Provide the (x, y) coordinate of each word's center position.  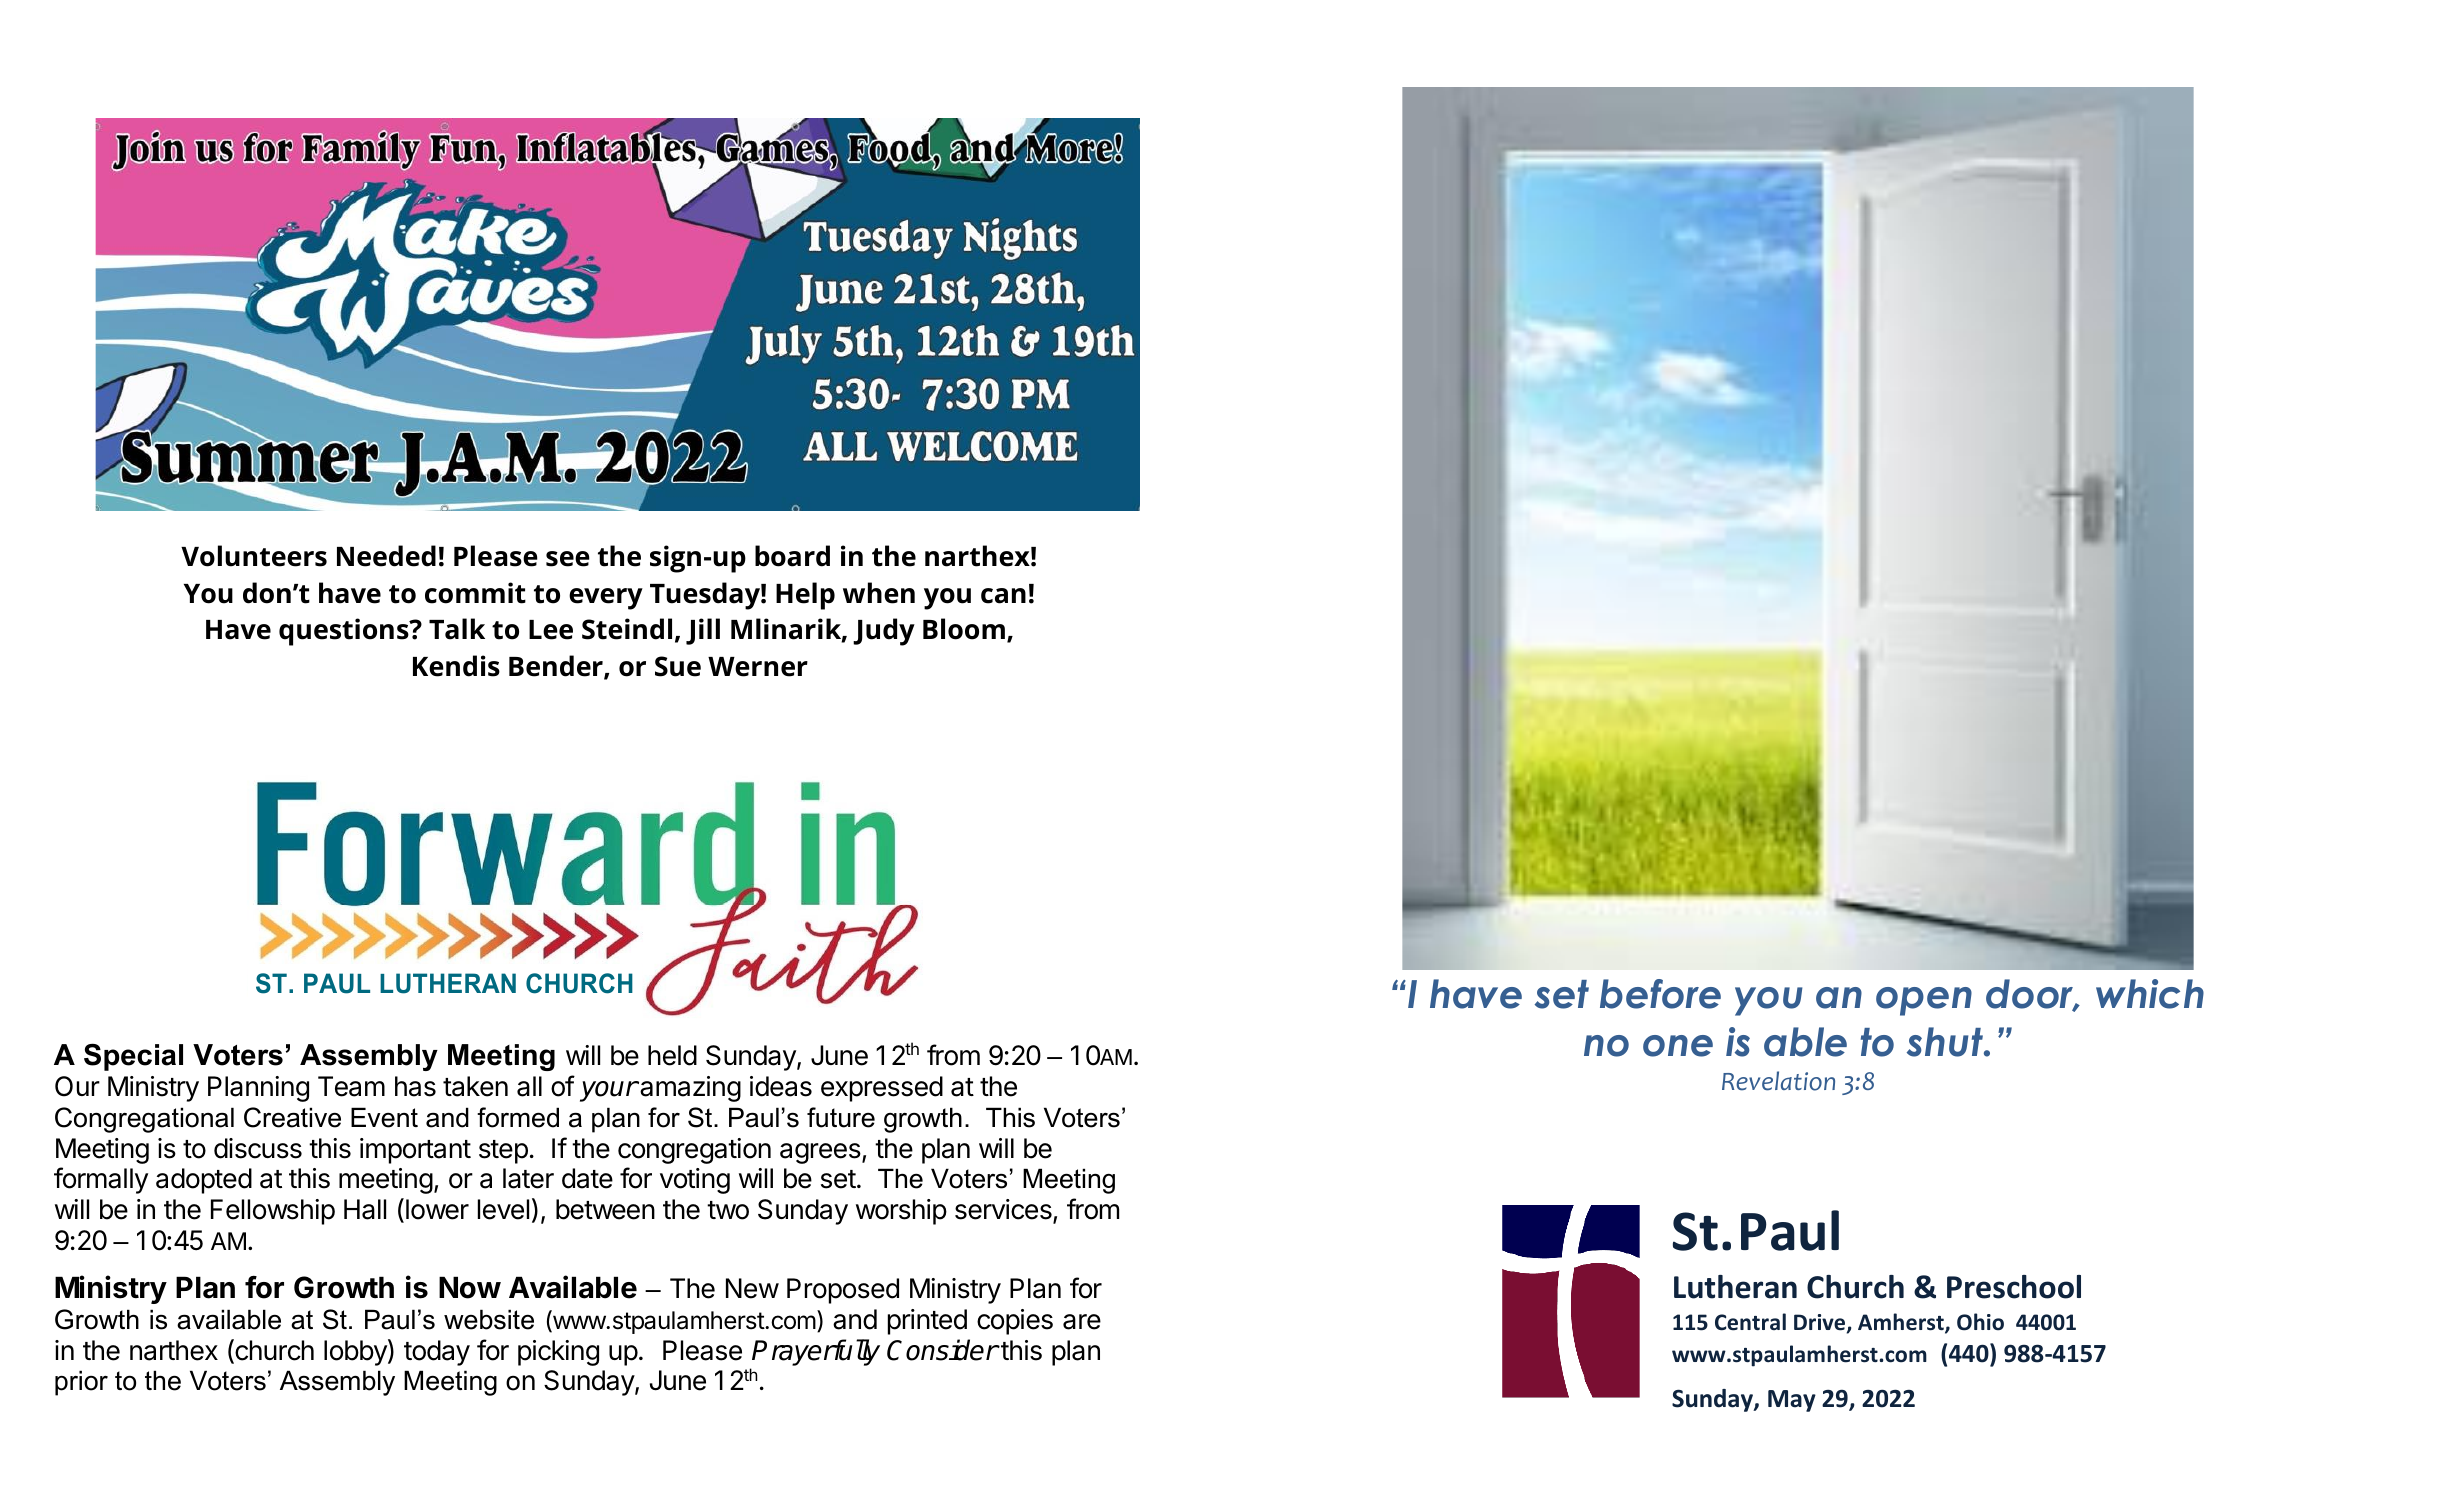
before (1660, 994)
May (1792, 1401)
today (437, 1353)
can (1003, 596)
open (1924, 1001)
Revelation (1778, 1081)
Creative (292, 1117)
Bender (557, 667)
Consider (942, 1350)
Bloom (964, 629)
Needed (386, 556)
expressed (882, 1089)
